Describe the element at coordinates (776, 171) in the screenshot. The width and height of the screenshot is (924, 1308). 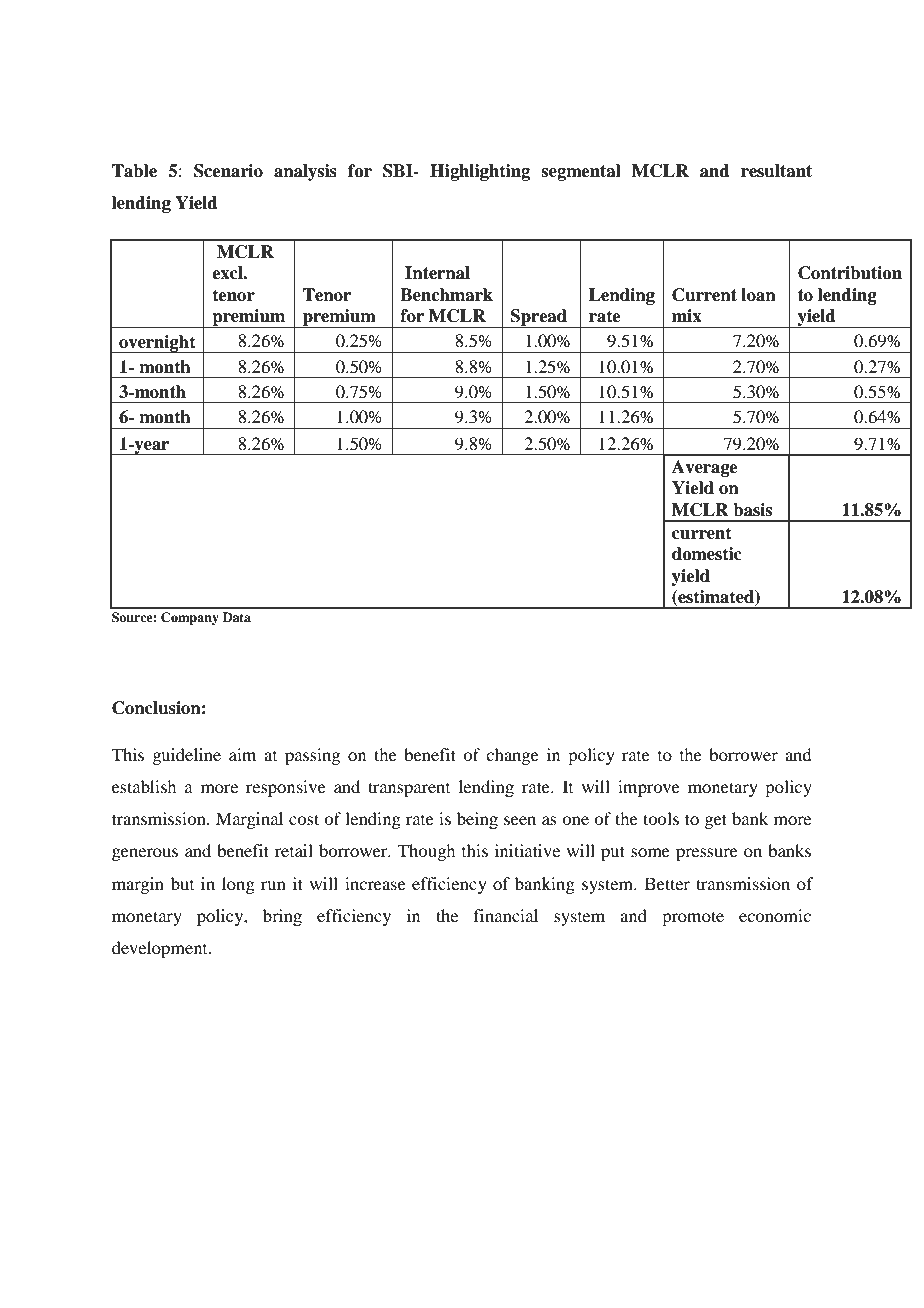
I see `resultant` at that location.
